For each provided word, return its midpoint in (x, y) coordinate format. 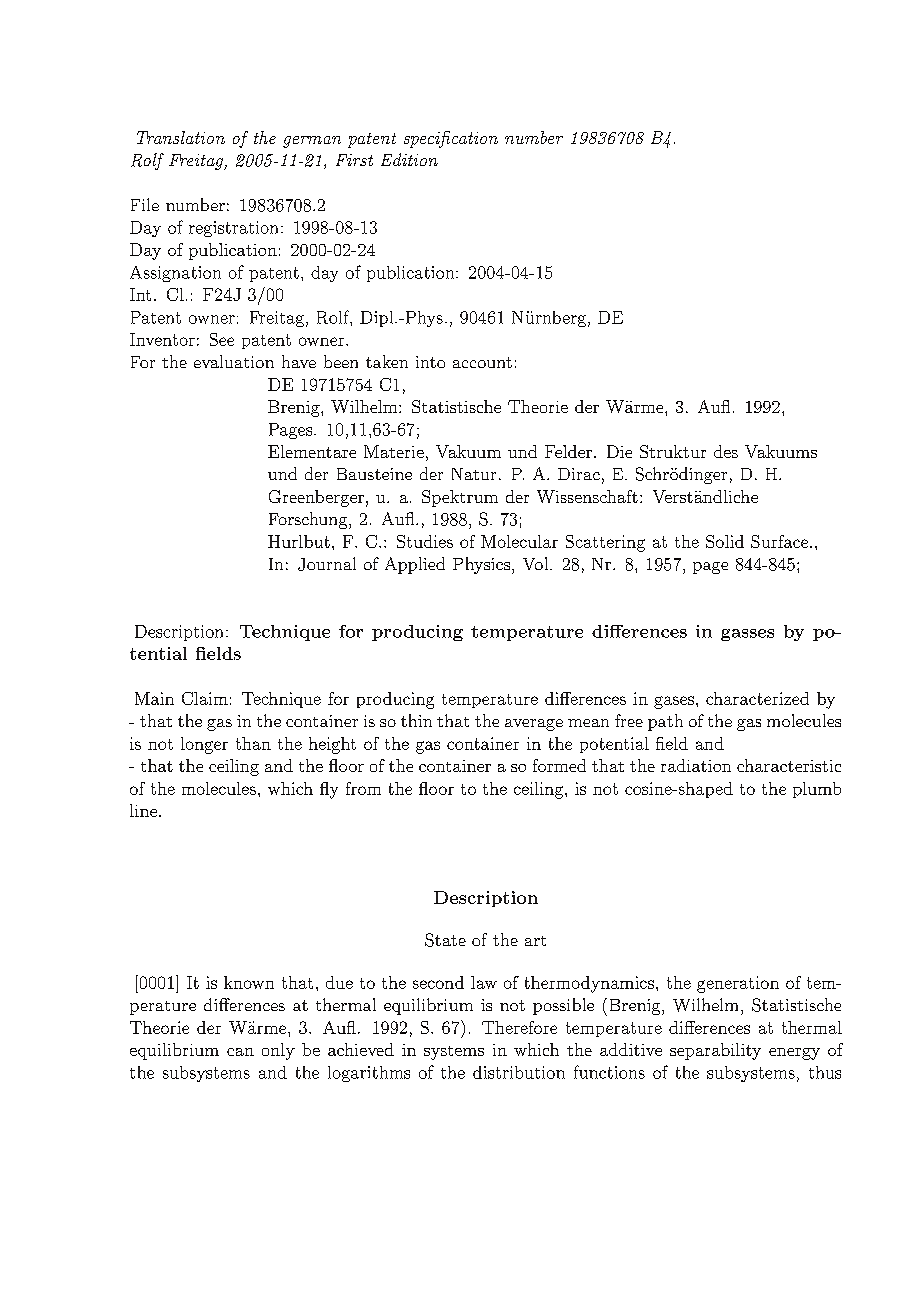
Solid (725, 541)
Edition (409, 159)
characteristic (789, 765)
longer (204, 745)
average (534, 725)
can (240, 1052)
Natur (474, 474)
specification (451, 139)
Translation (181, 137)
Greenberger (316, 498)
